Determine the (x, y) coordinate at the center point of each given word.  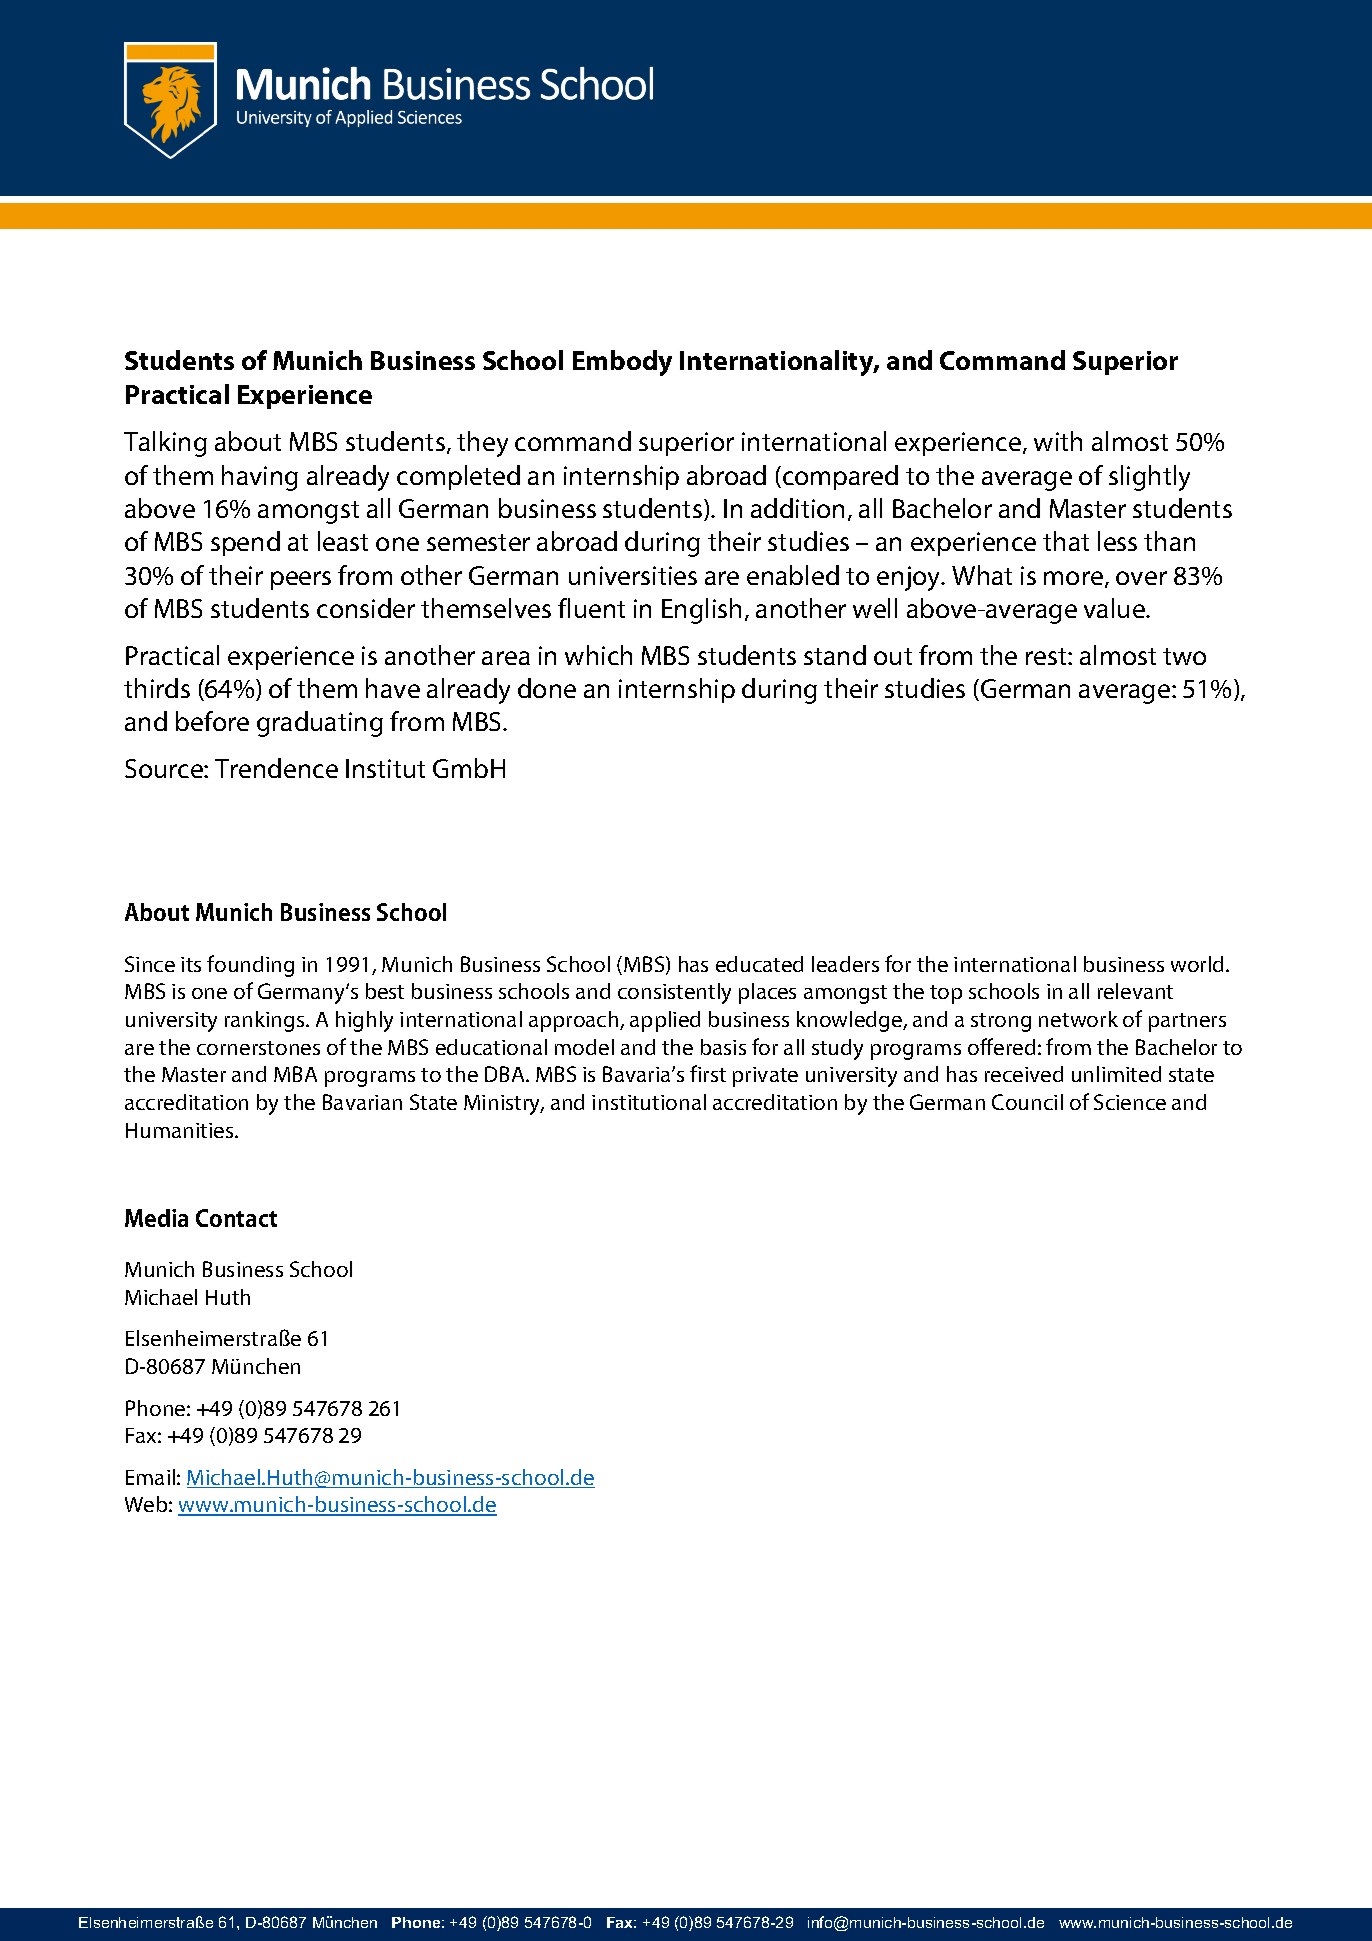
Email (150, 1477)
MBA (295, 1074)
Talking (165, 444)
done (547, 688)
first (708, 1073)
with (1058, 441)
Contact (236, 1218)
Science (1130, 1102)
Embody (622, 363)
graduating (320, 724)
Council (1027, 1102)
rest (1047, 656)
